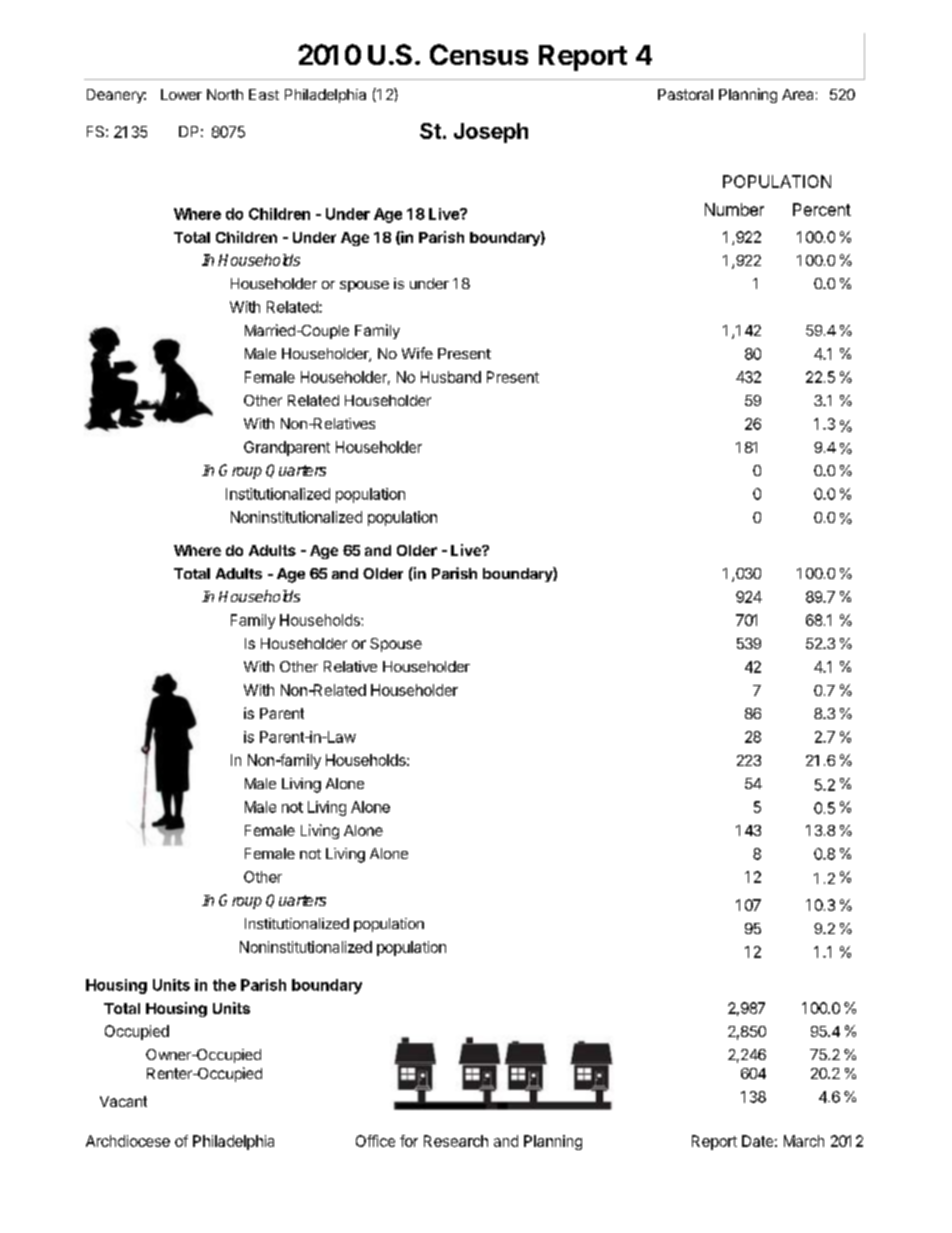 The image size is (952, 1233). I want to click on Pastoral, so click(685, 94).
